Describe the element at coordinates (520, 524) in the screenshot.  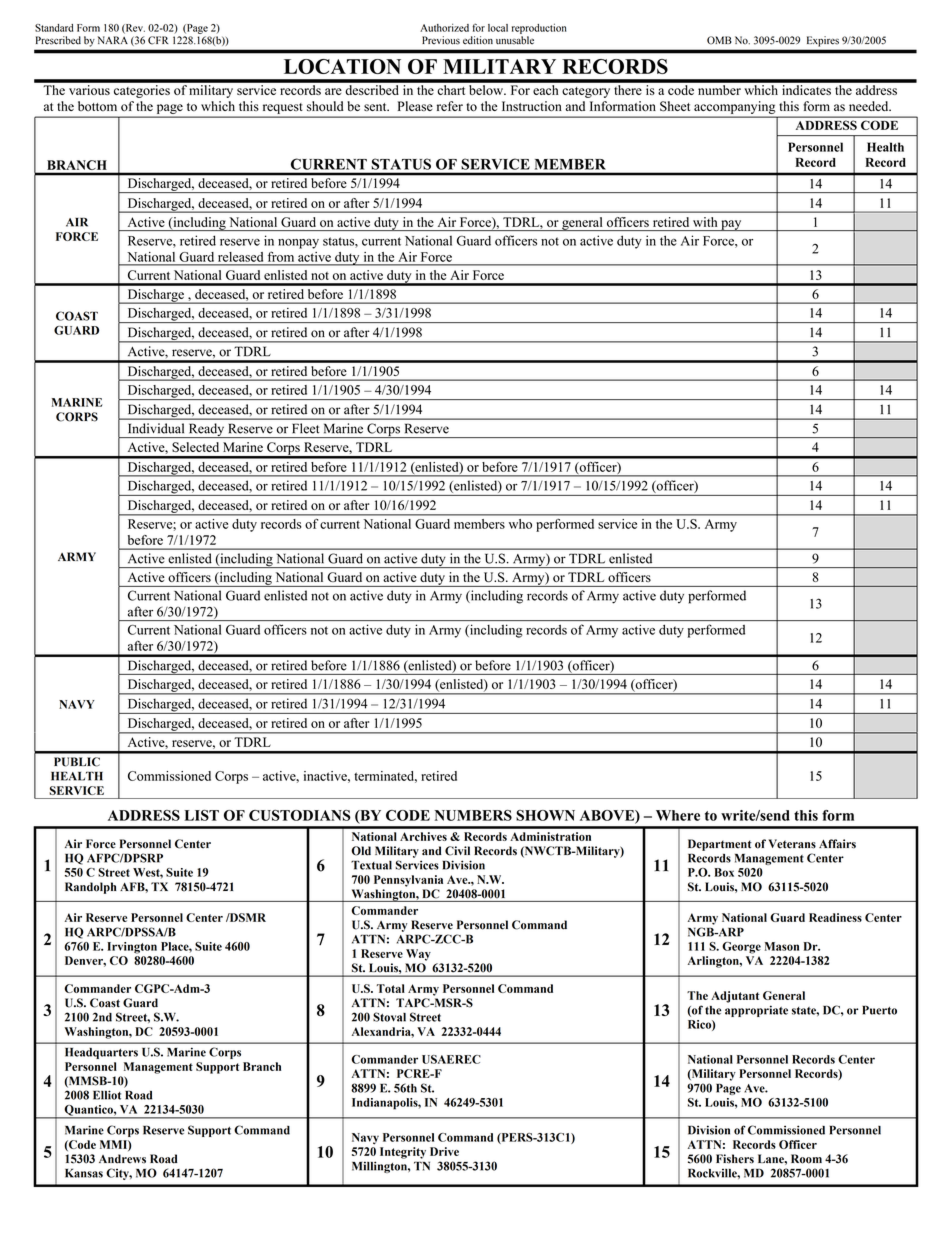
I see `who` at that location.
